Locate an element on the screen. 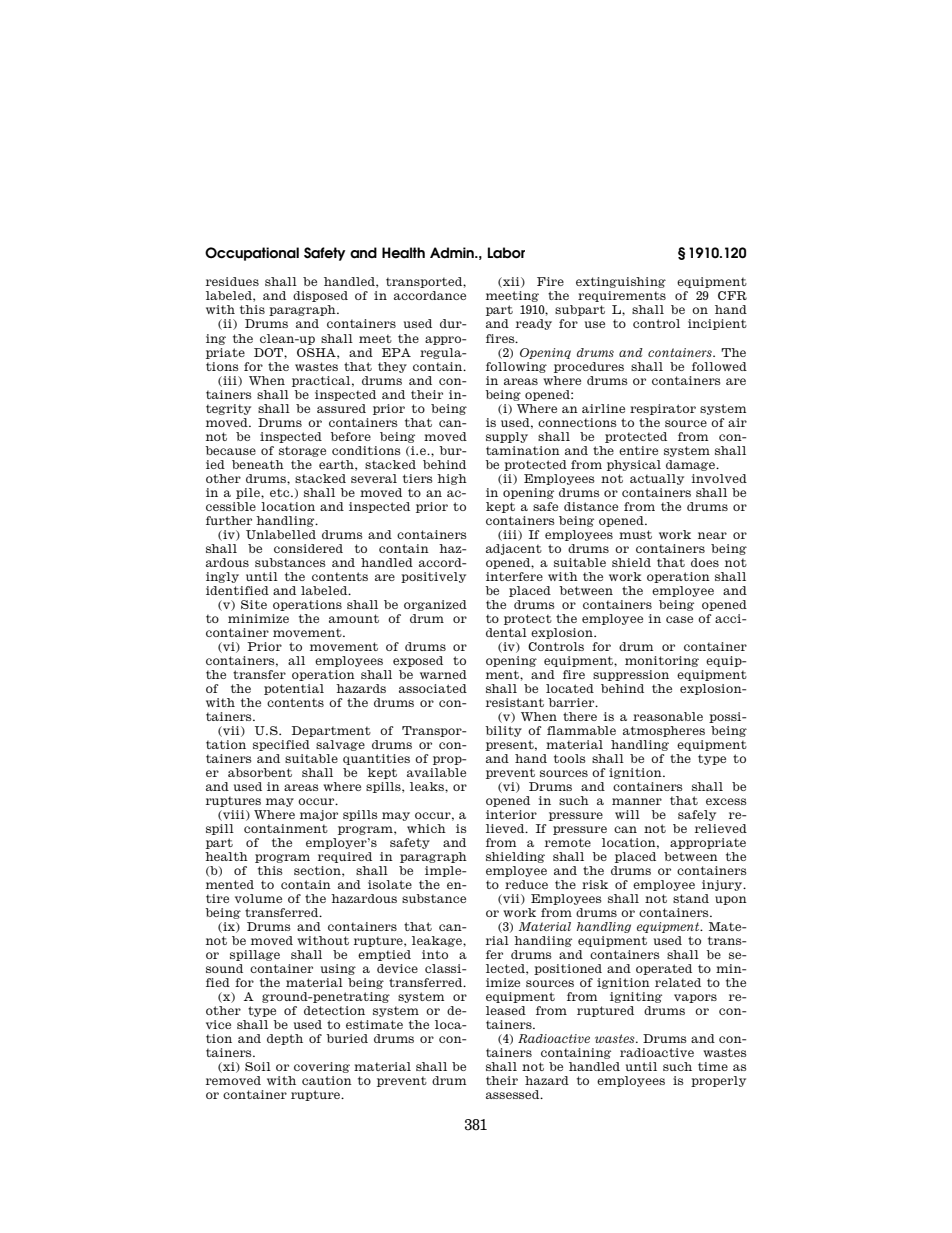 The image size is (952, 1233). must is located at coordinates (635, 534).
